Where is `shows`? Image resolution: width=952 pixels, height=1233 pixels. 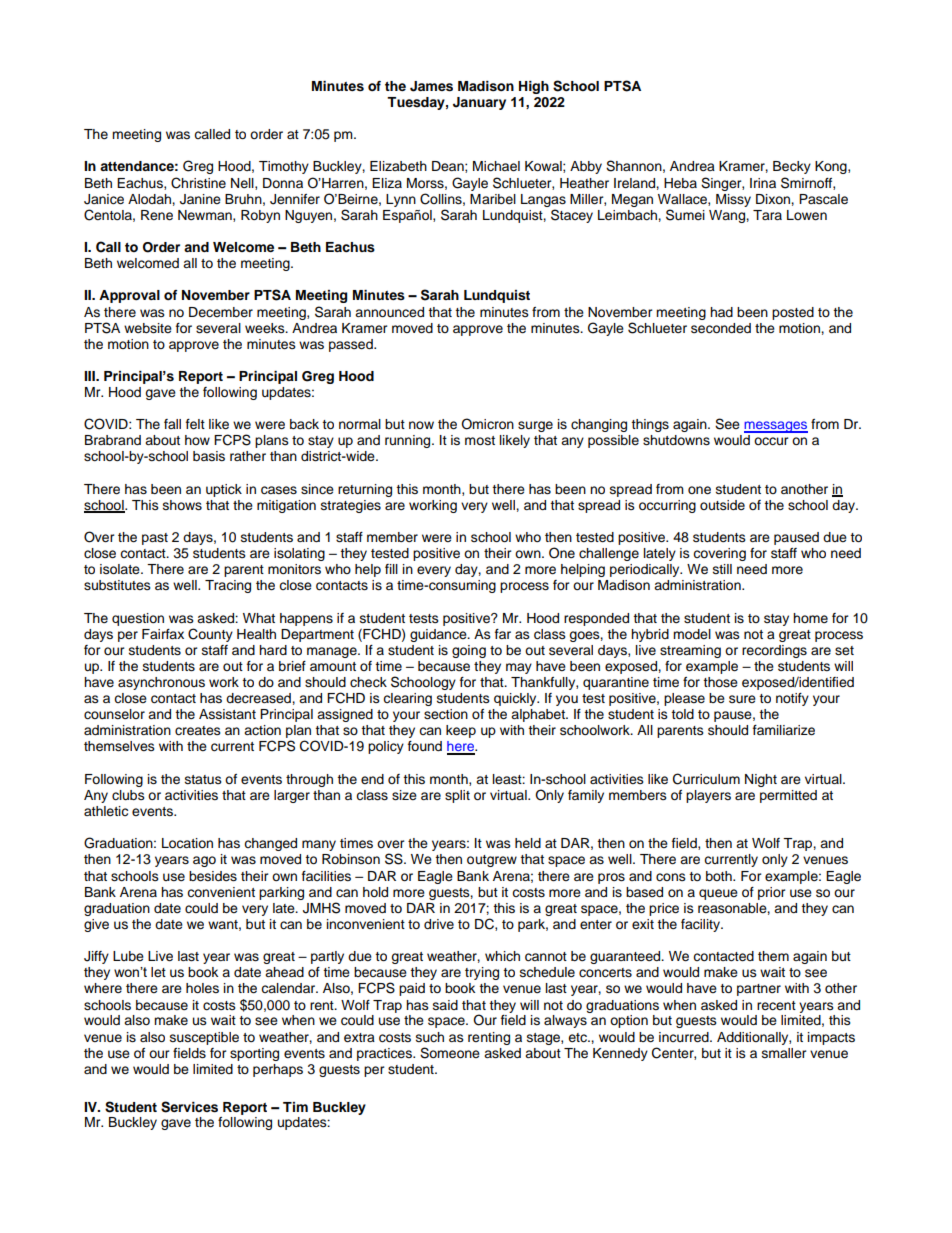 shows is located at coordinates (182, 505).
